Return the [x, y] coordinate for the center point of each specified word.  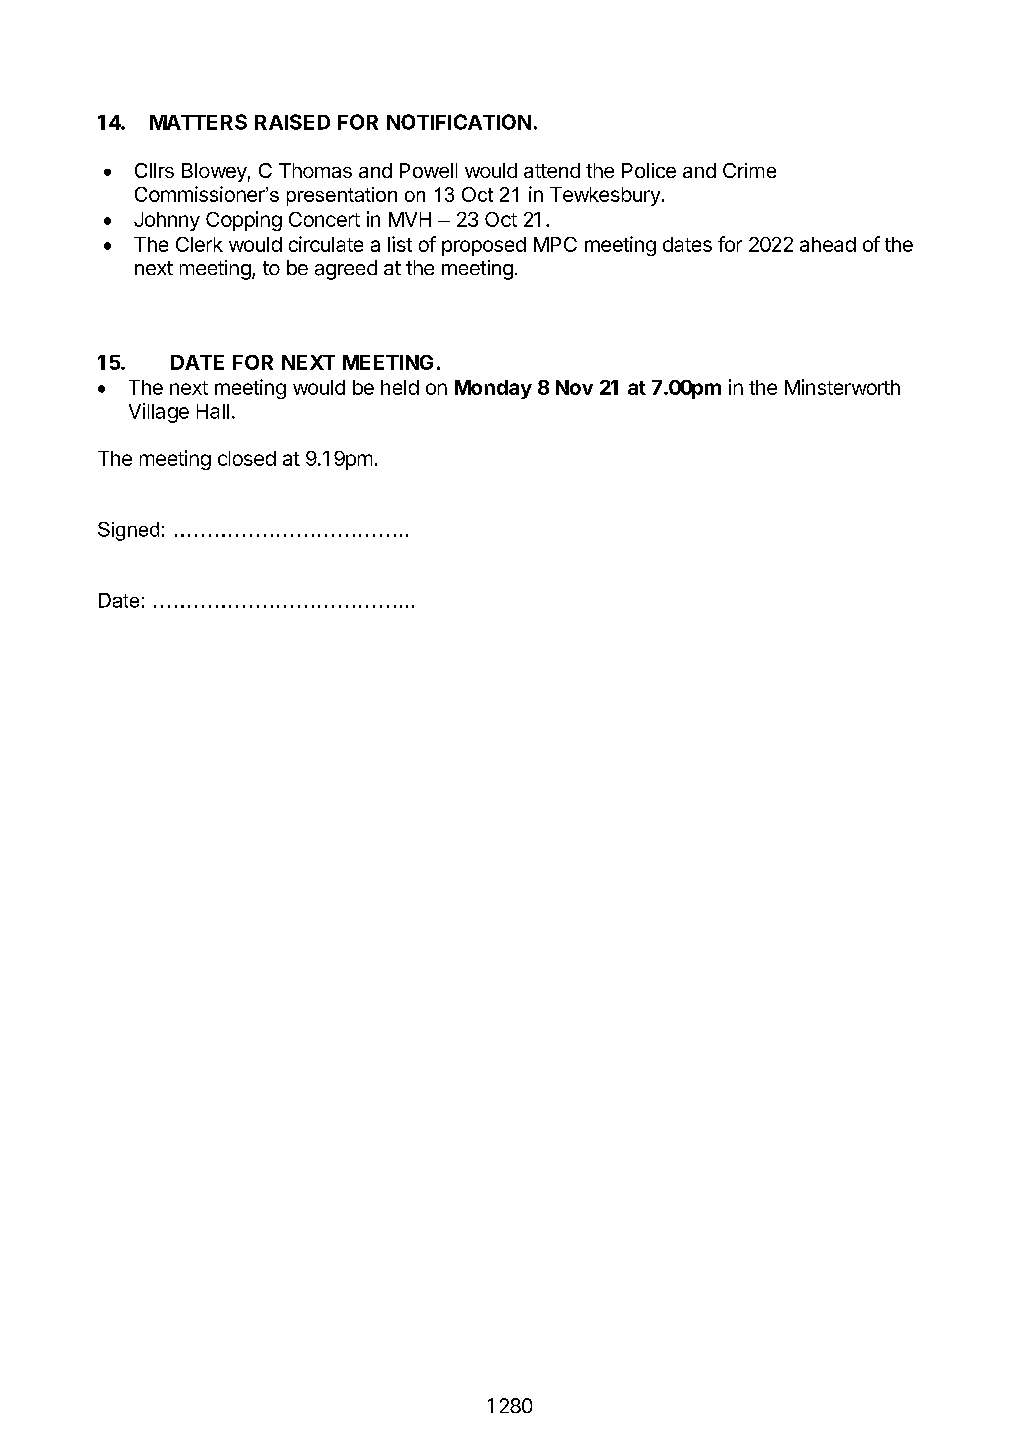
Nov [574, 387]
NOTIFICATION [459, 122]
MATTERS [198, 122]
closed [247, 458]
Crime [749, 170]
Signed [128, 531]
